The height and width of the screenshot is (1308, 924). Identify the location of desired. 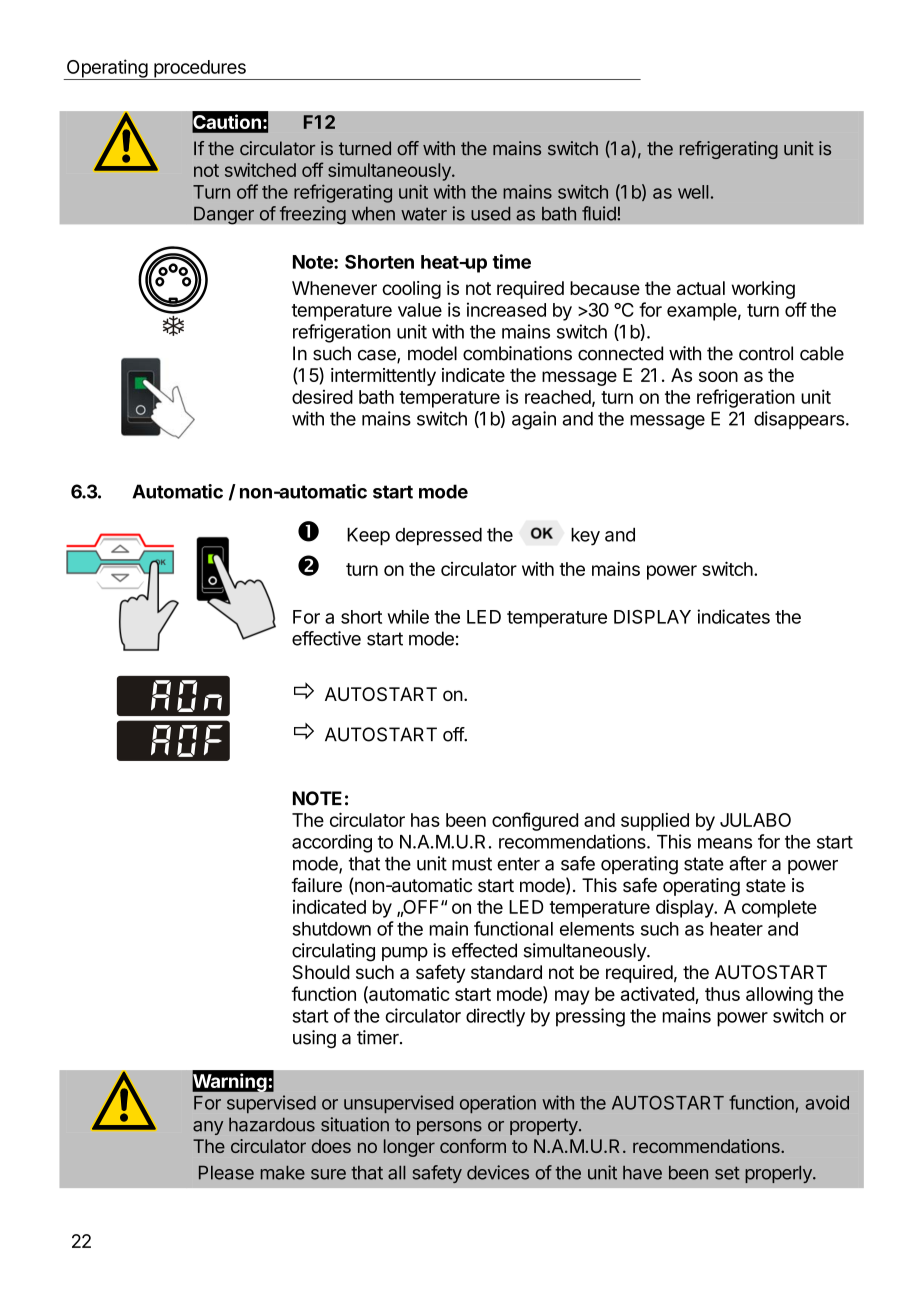
(322, 397).
